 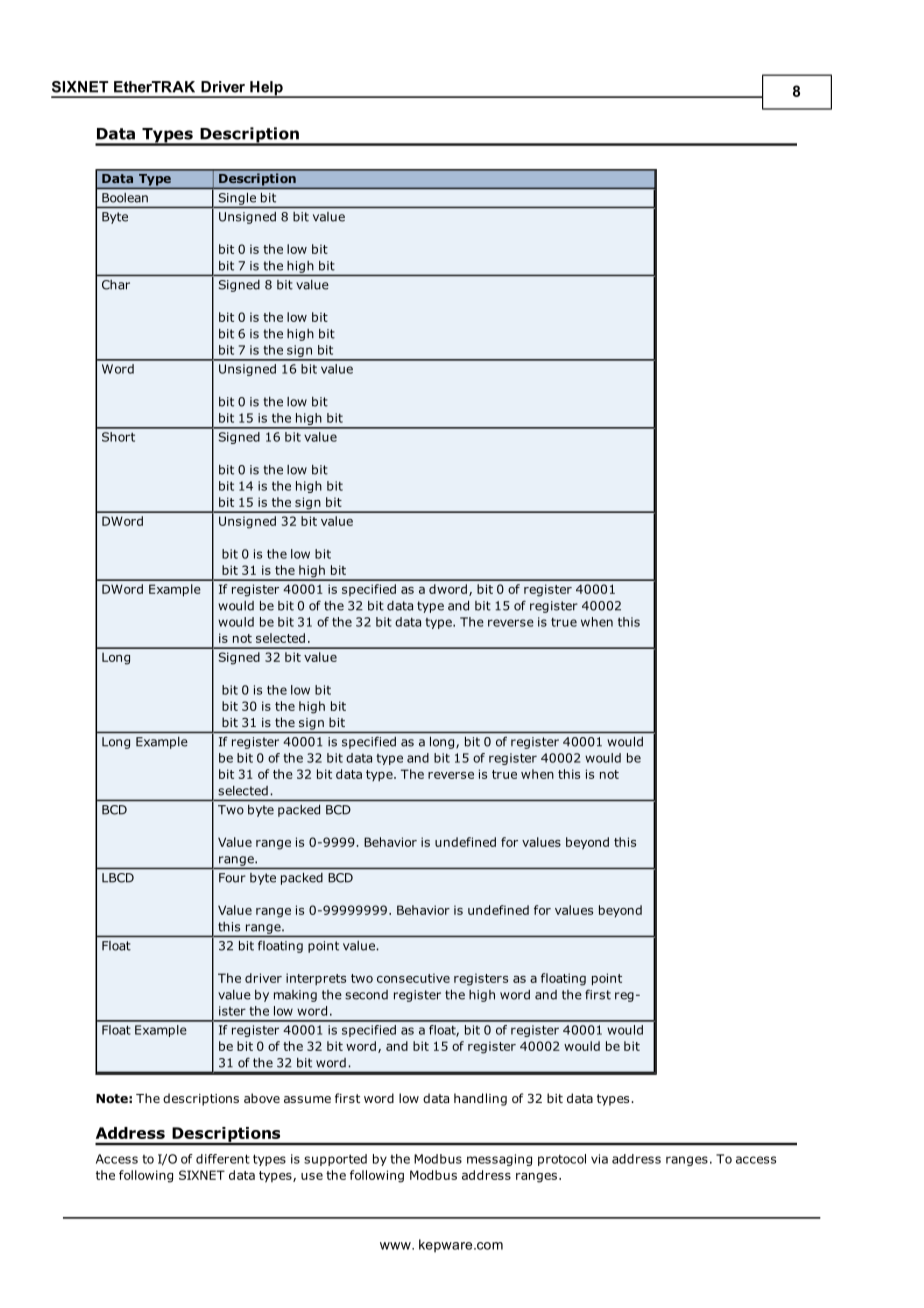 What do you see at coordinates (366, 995) in the page?
I see `second` at bounding box center [366, 995].
